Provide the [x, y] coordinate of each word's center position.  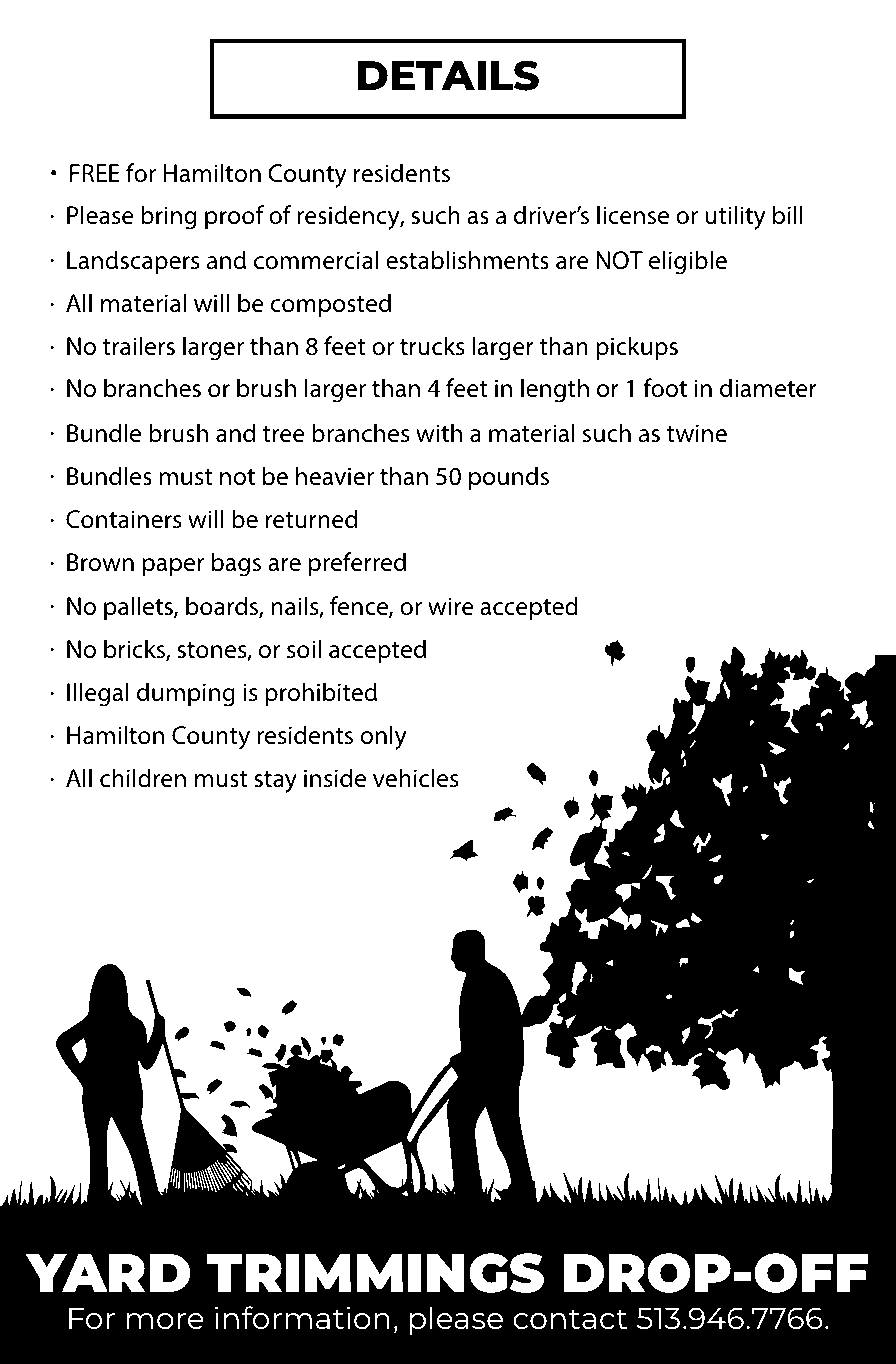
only [383, 737]
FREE [95, 173]
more [165, 1321]
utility [735, 217]
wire [451, 606]
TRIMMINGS [375, 1273]
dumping [186, 694]
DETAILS [448, 75]
